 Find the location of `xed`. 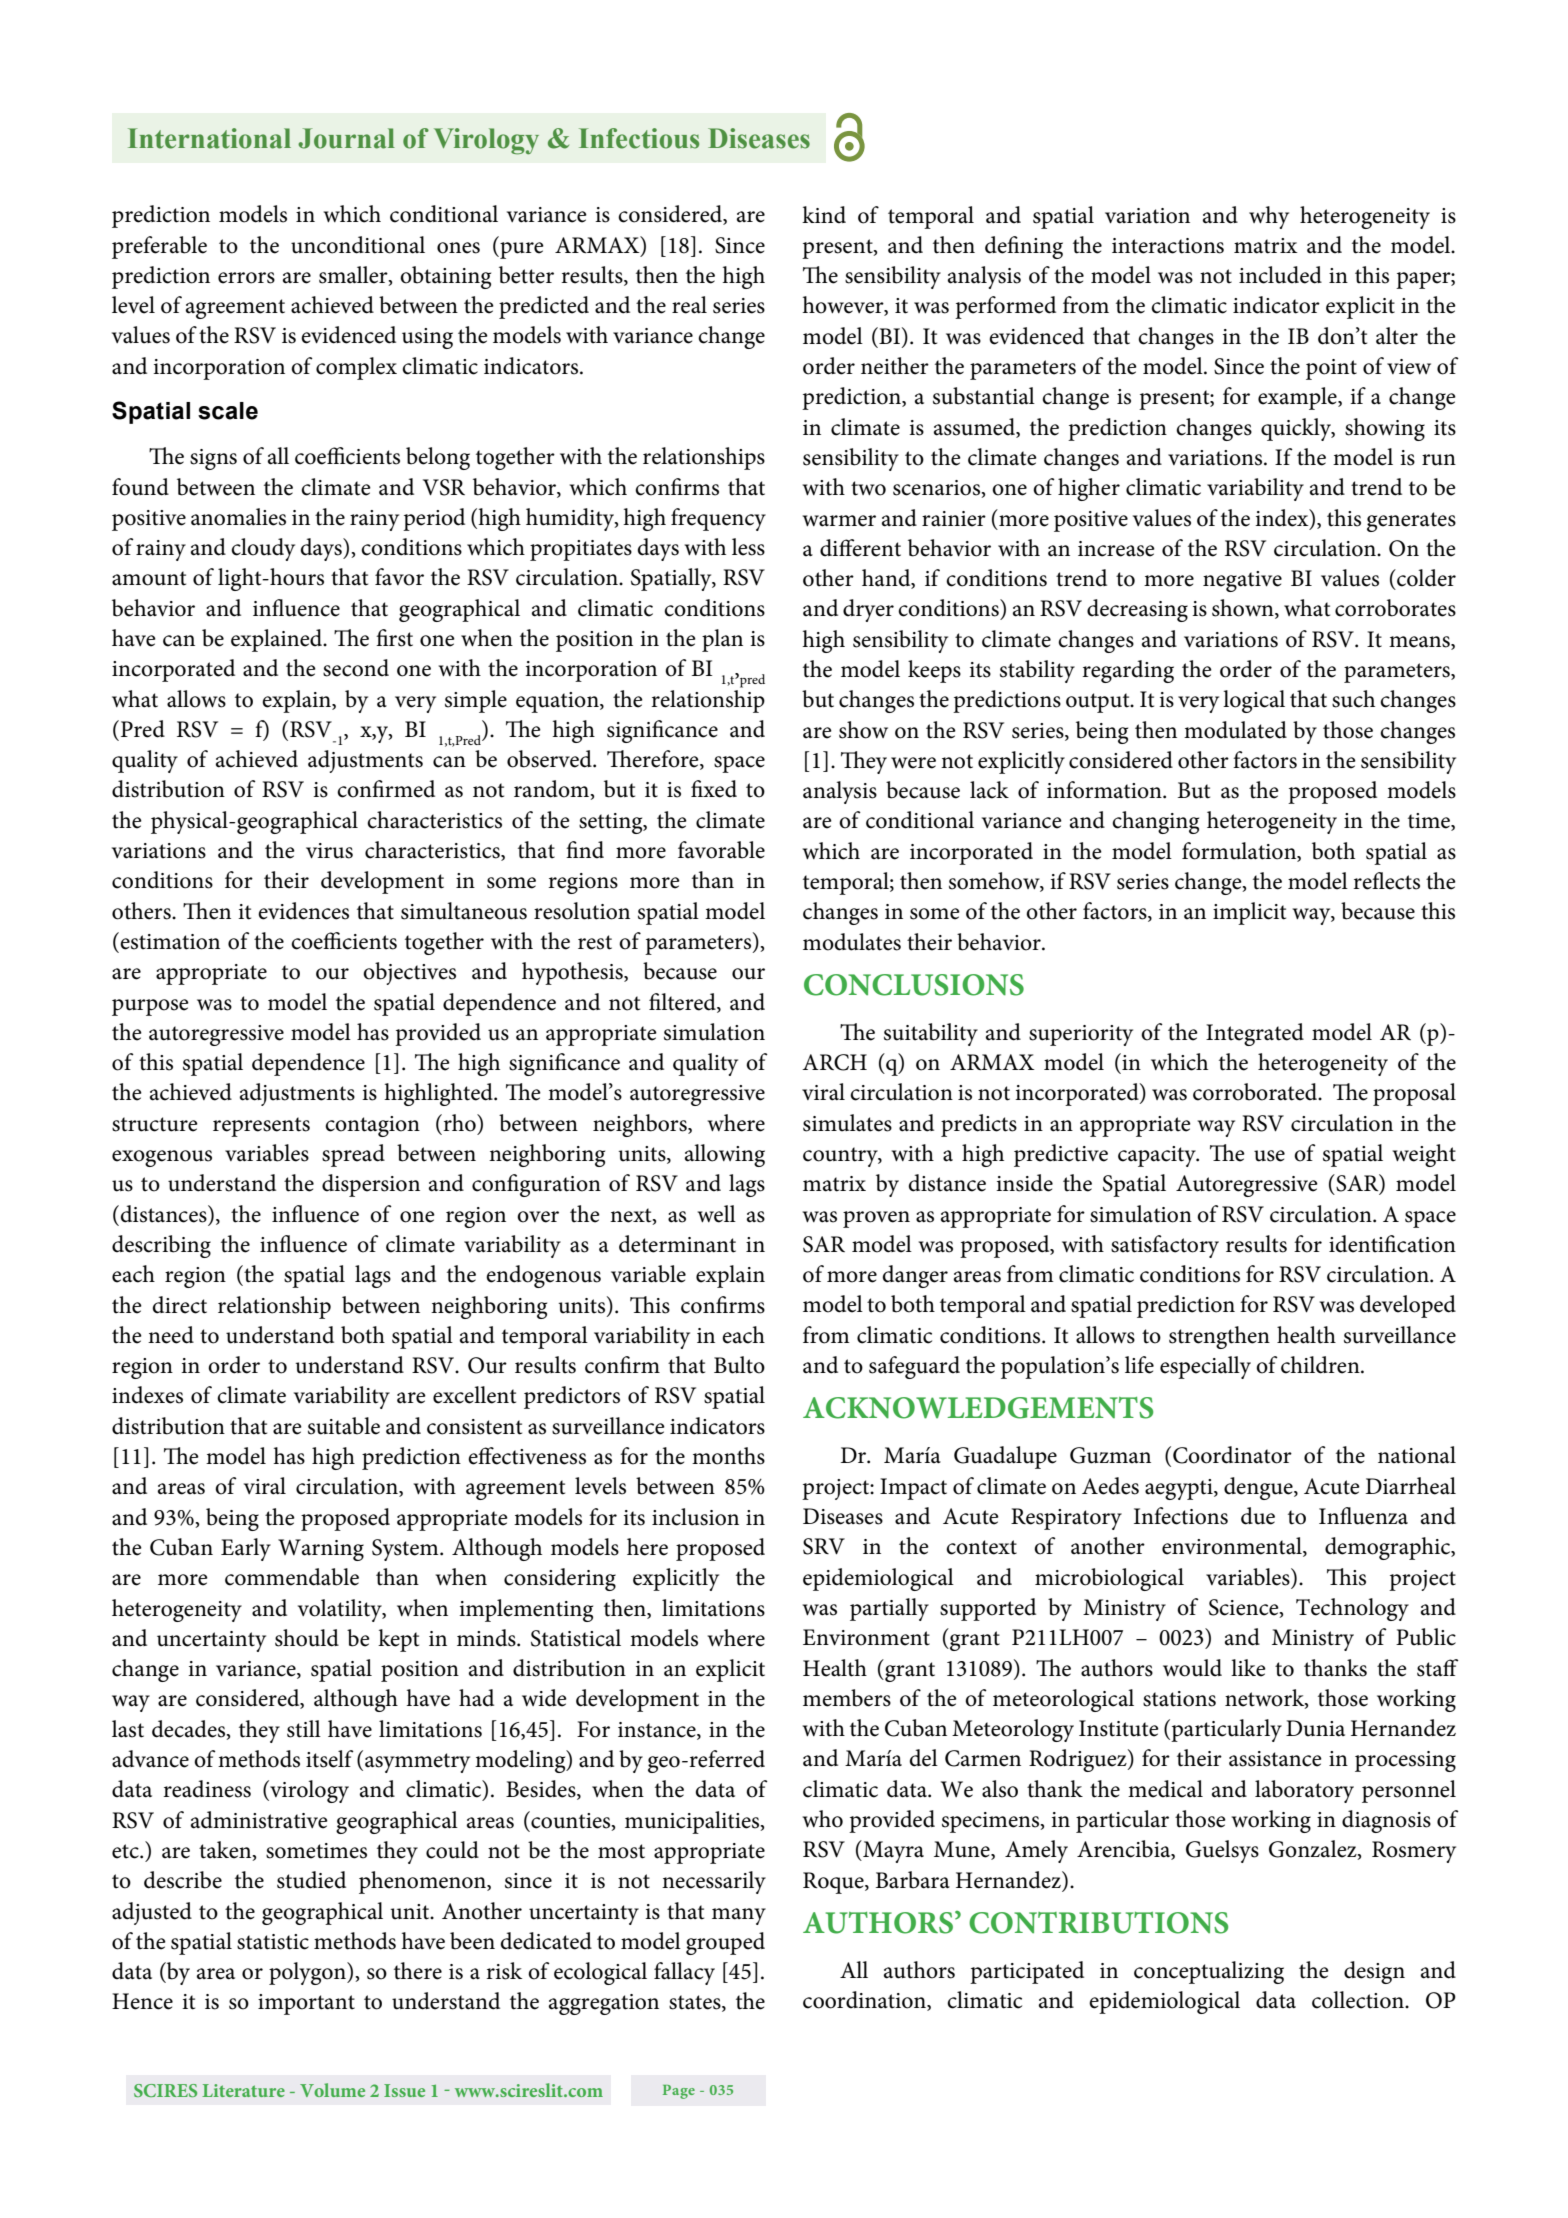

xed is located at coordinates (720, 789).
